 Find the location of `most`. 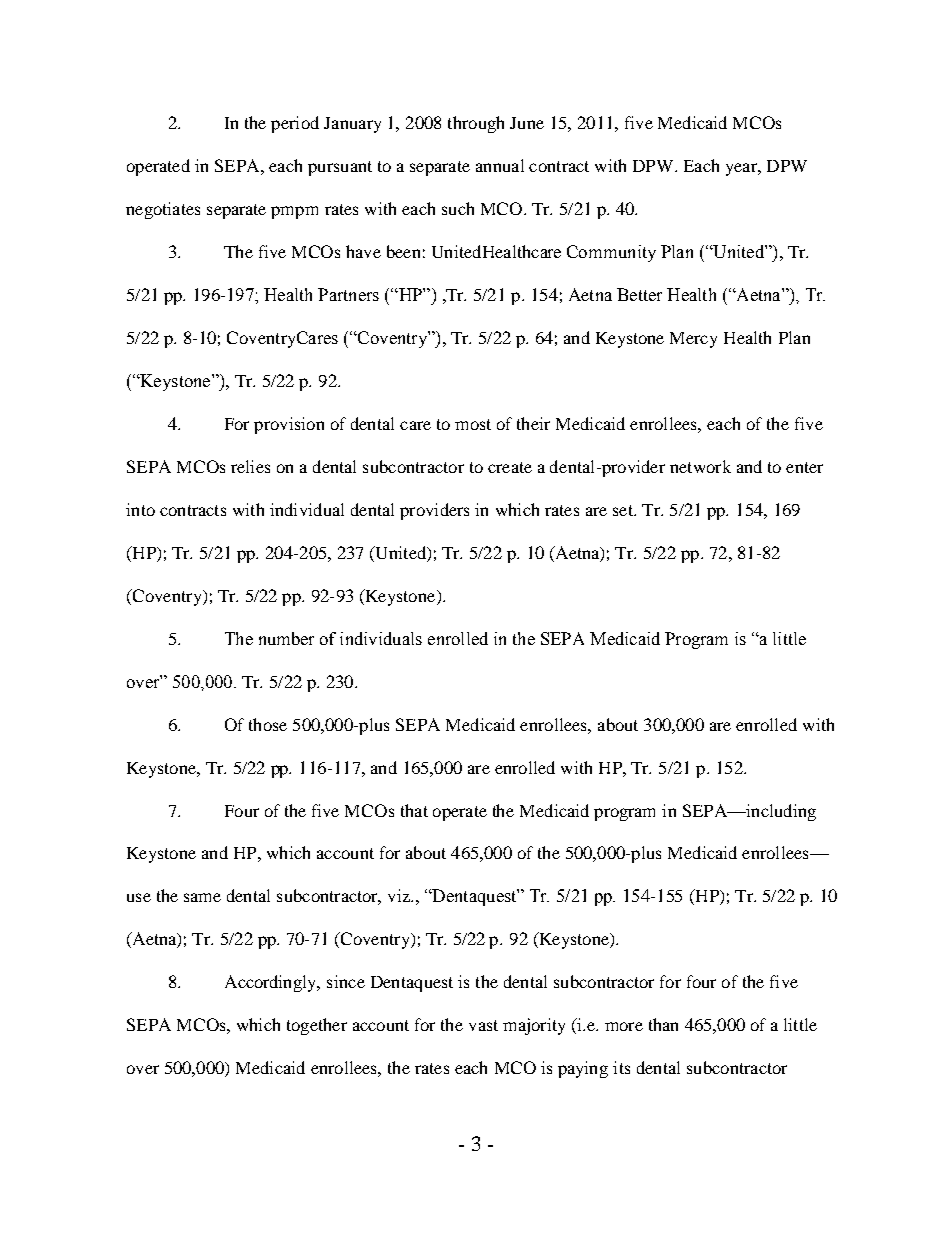

most is located at coordinates (473, 424).
